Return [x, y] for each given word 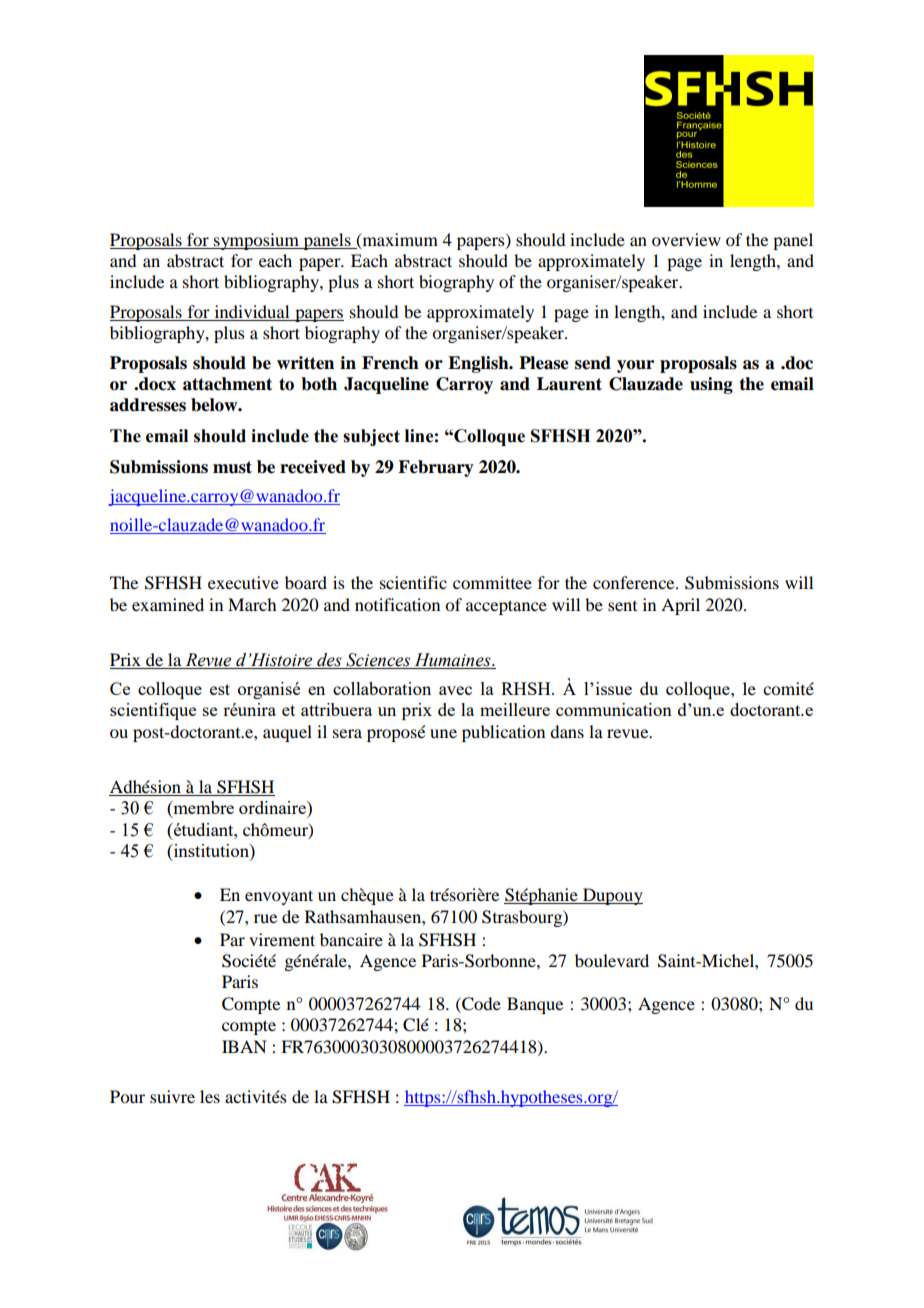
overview [686, 239]
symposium [256, 241]
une [443, 733]
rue [265, 918]
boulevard [612, 960]
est [220, 689]
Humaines [454, 660]
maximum [399, 240]
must [232, 467]
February [436, 468]
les [210, 1096]
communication [614, 709]
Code [480, 1004]
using [711, 385]
